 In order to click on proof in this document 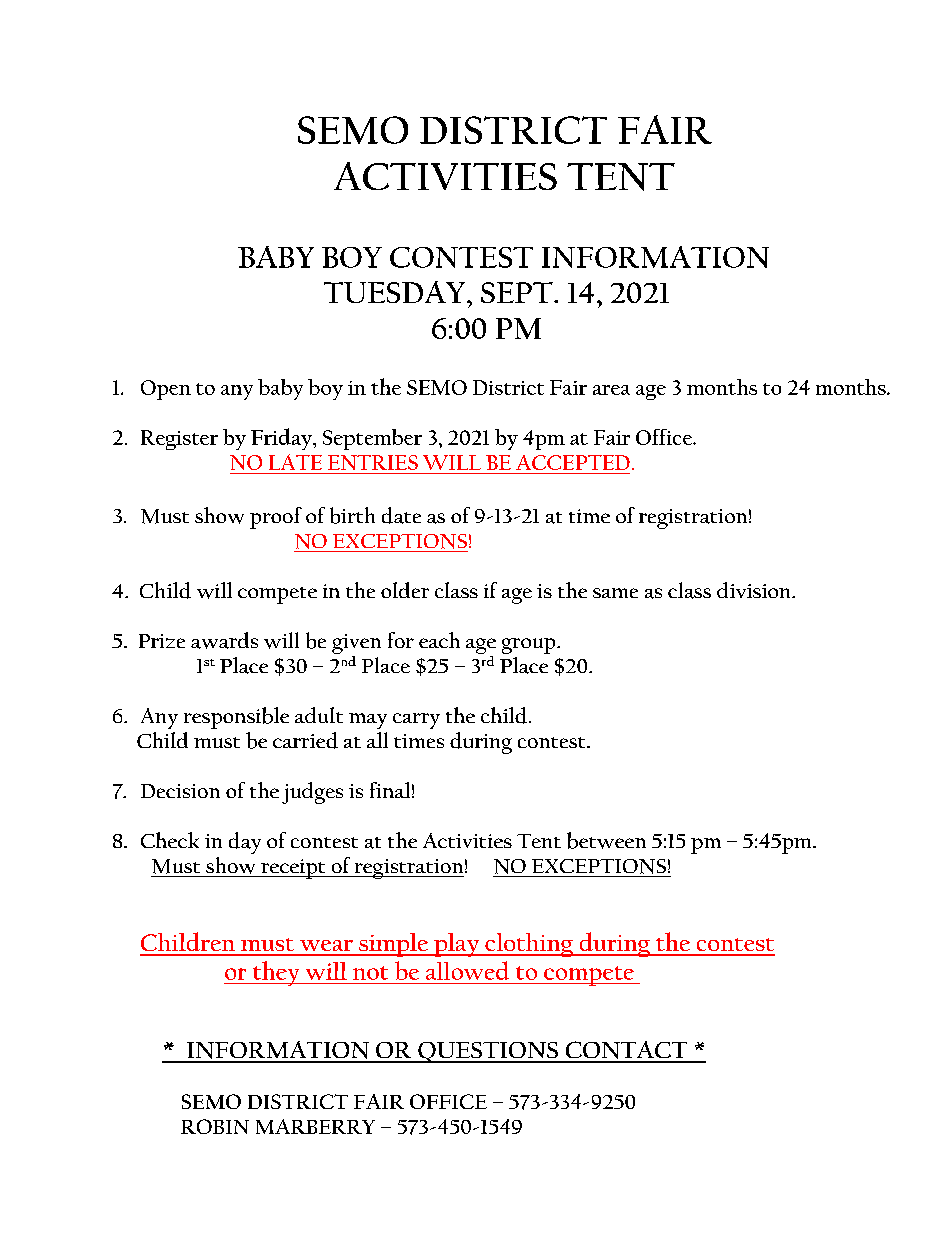, I will do `click(276, 518)`.
